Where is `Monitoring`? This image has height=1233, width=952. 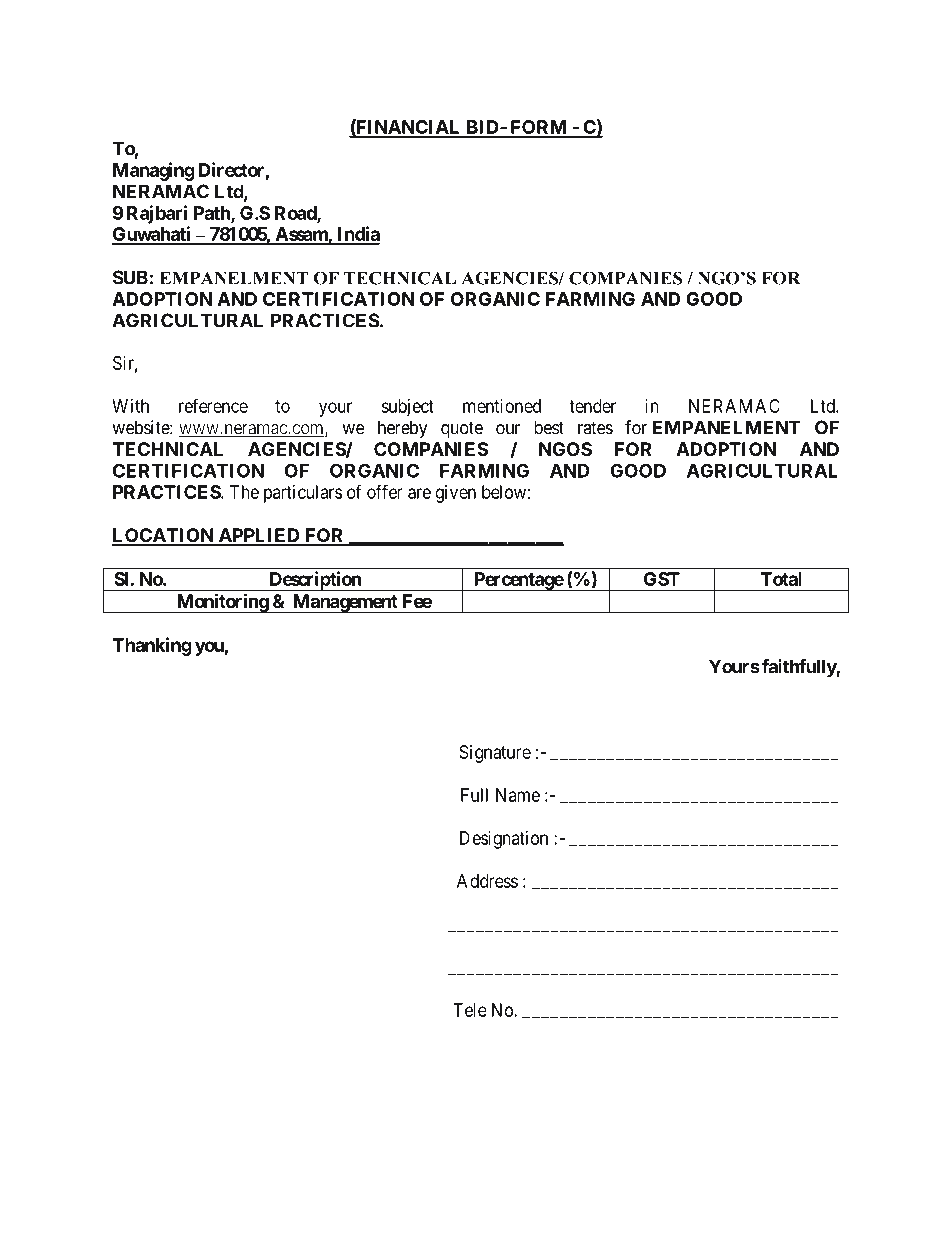 Monitoring is located at coordinates (222, 603).
